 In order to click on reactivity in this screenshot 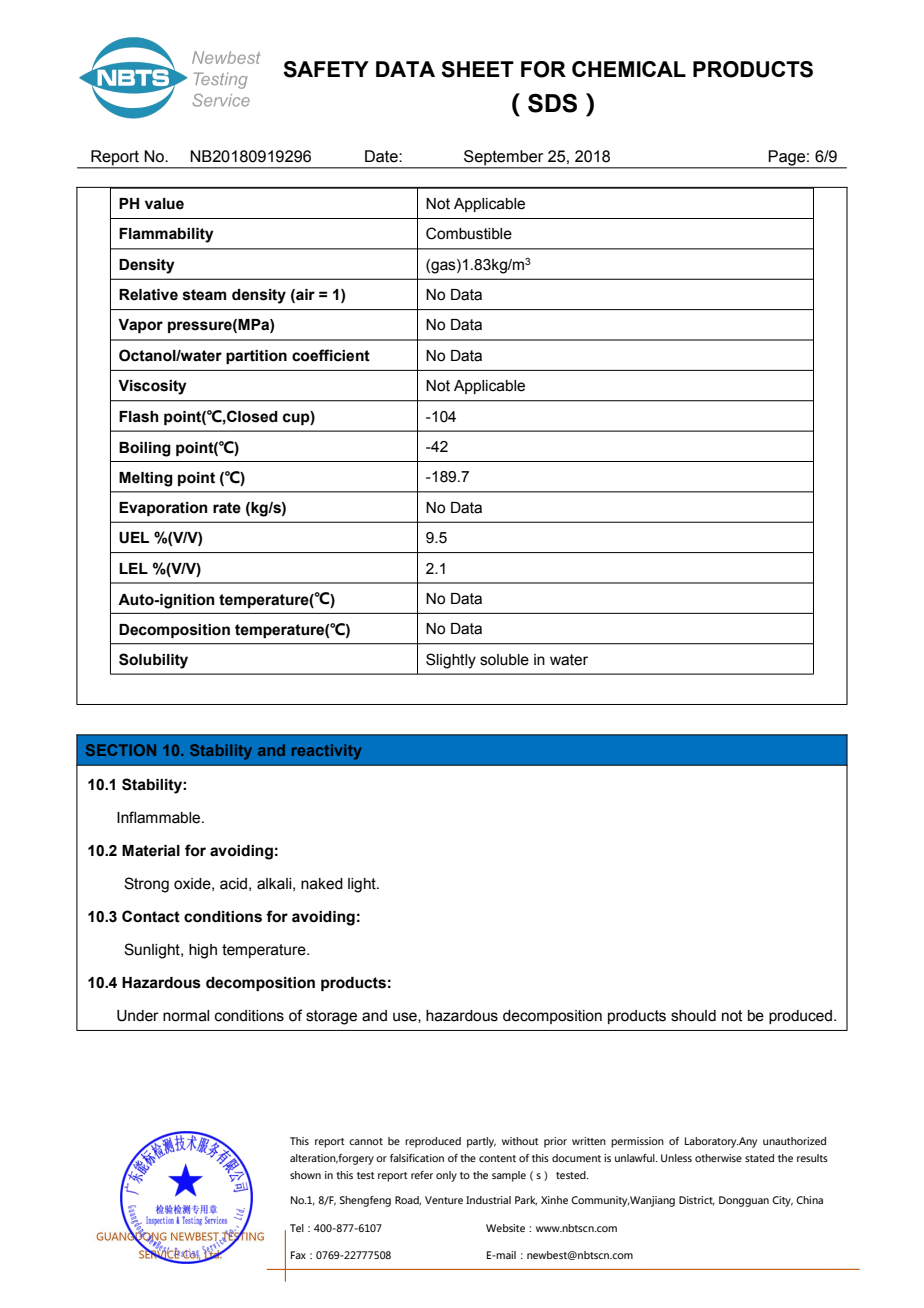, I will do `click(326, 752)`.
